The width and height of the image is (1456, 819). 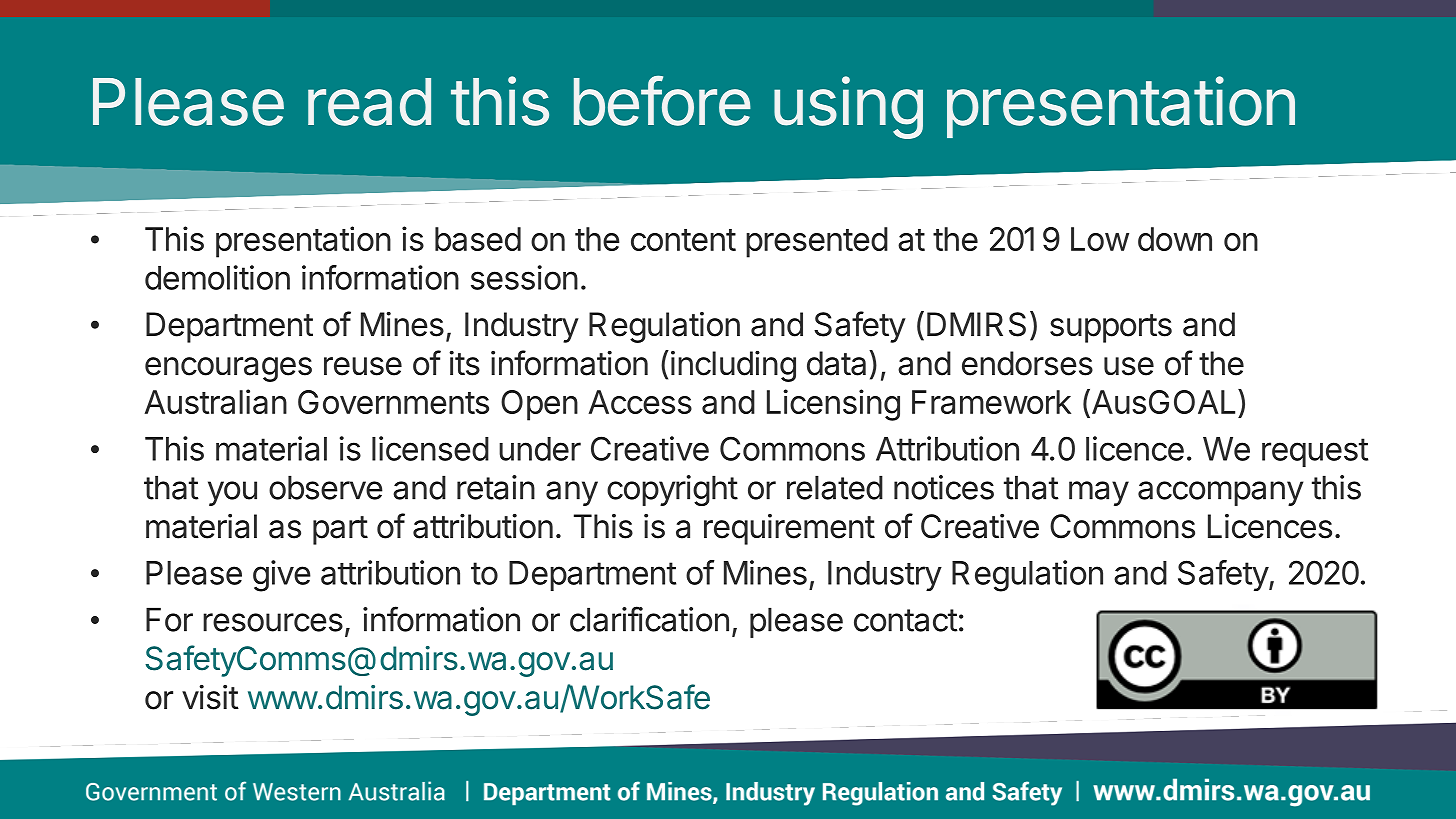 I want to click on Licensing, so click(x=833, y=405).
